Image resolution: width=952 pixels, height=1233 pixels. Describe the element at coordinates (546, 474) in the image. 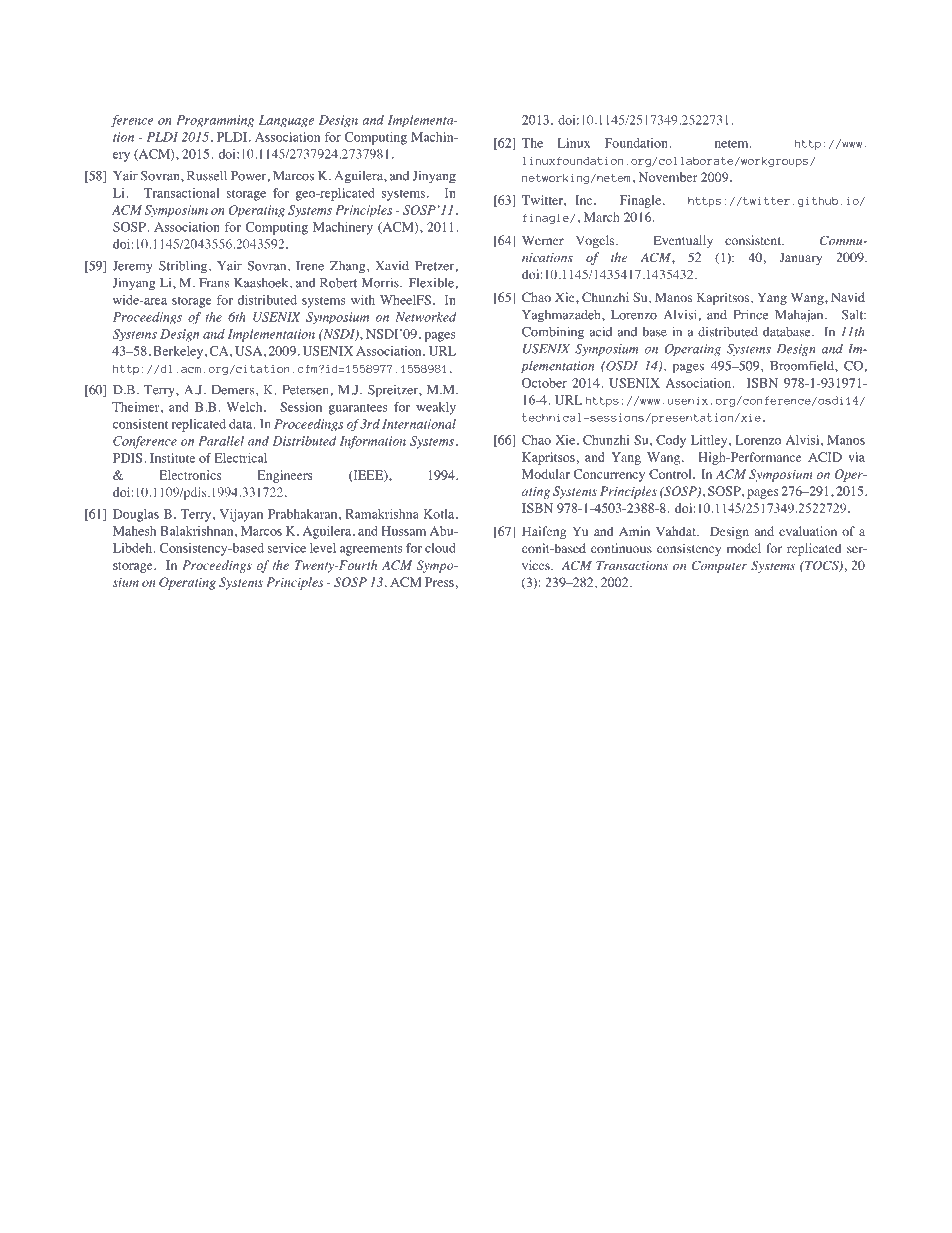

I see `Modular` at that location.
